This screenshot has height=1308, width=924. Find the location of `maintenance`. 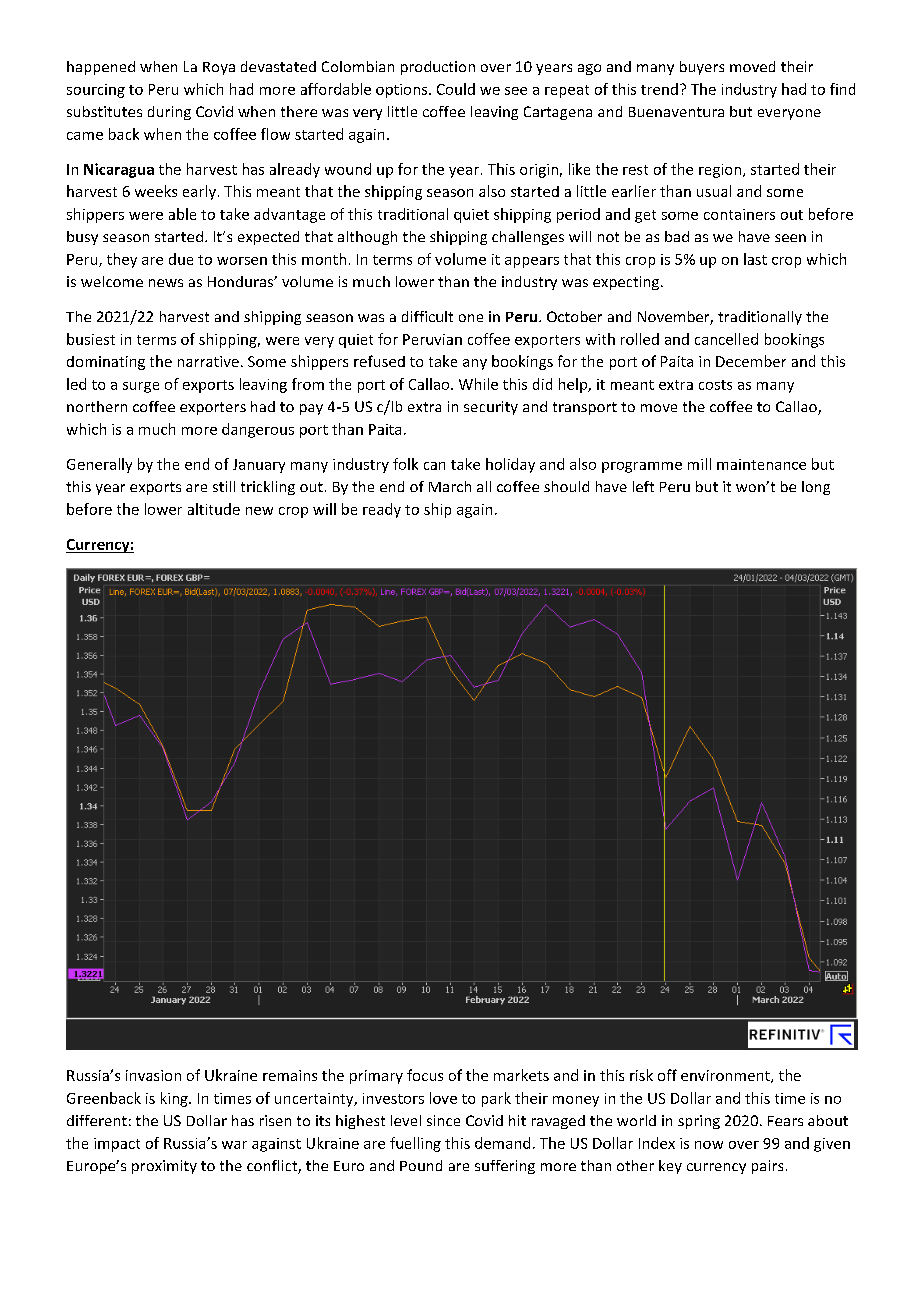

maintenance is located at coordinates (761, 464).
